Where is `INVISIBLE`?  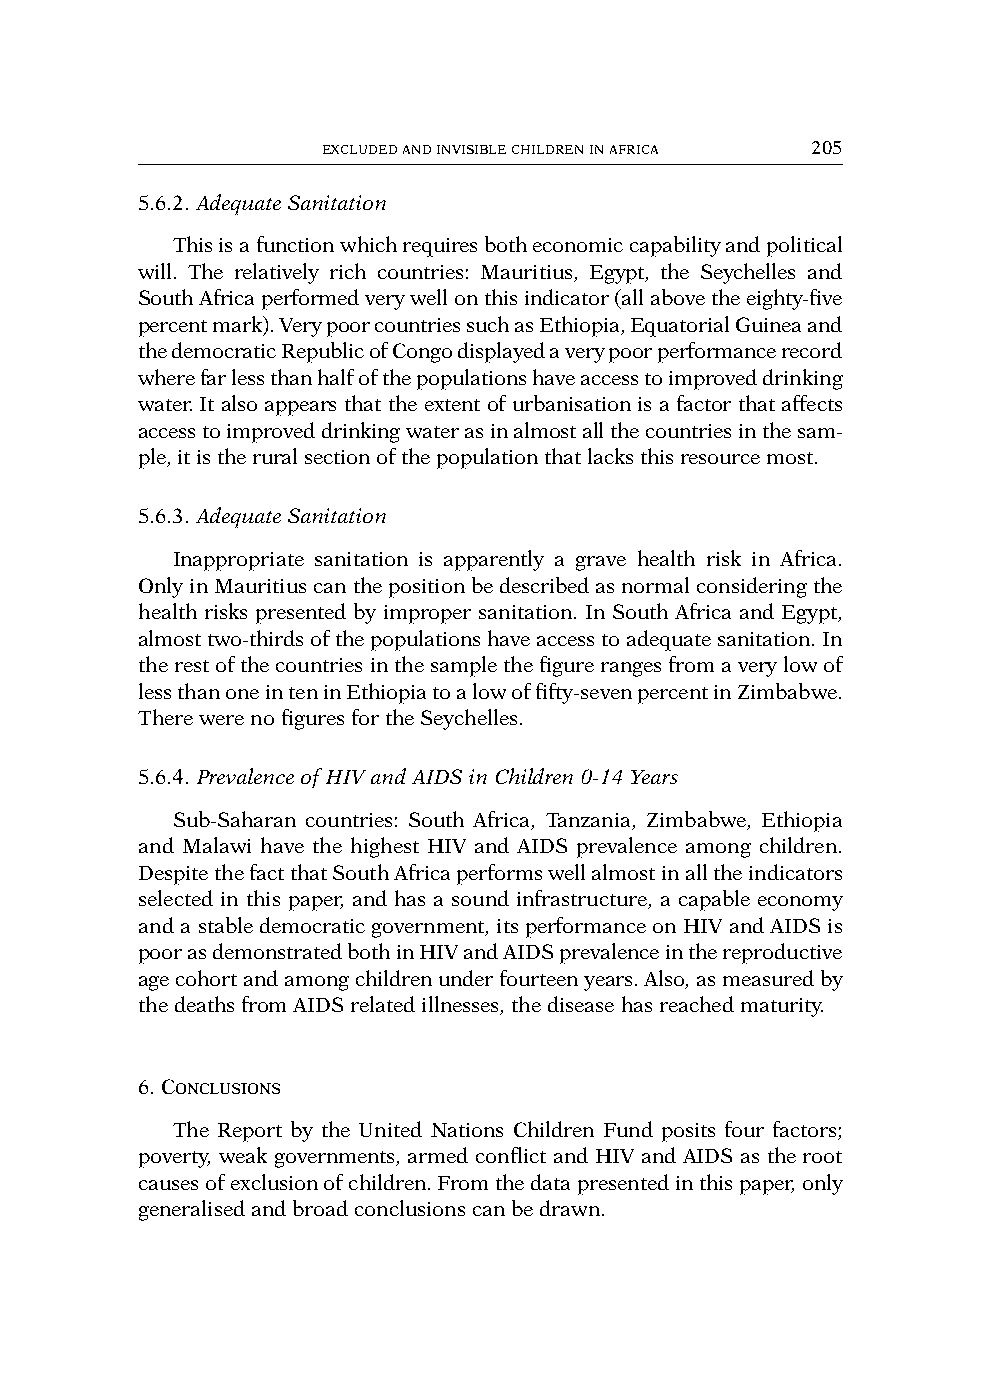 INVISIBLE is located at coordinates (471, 149).
